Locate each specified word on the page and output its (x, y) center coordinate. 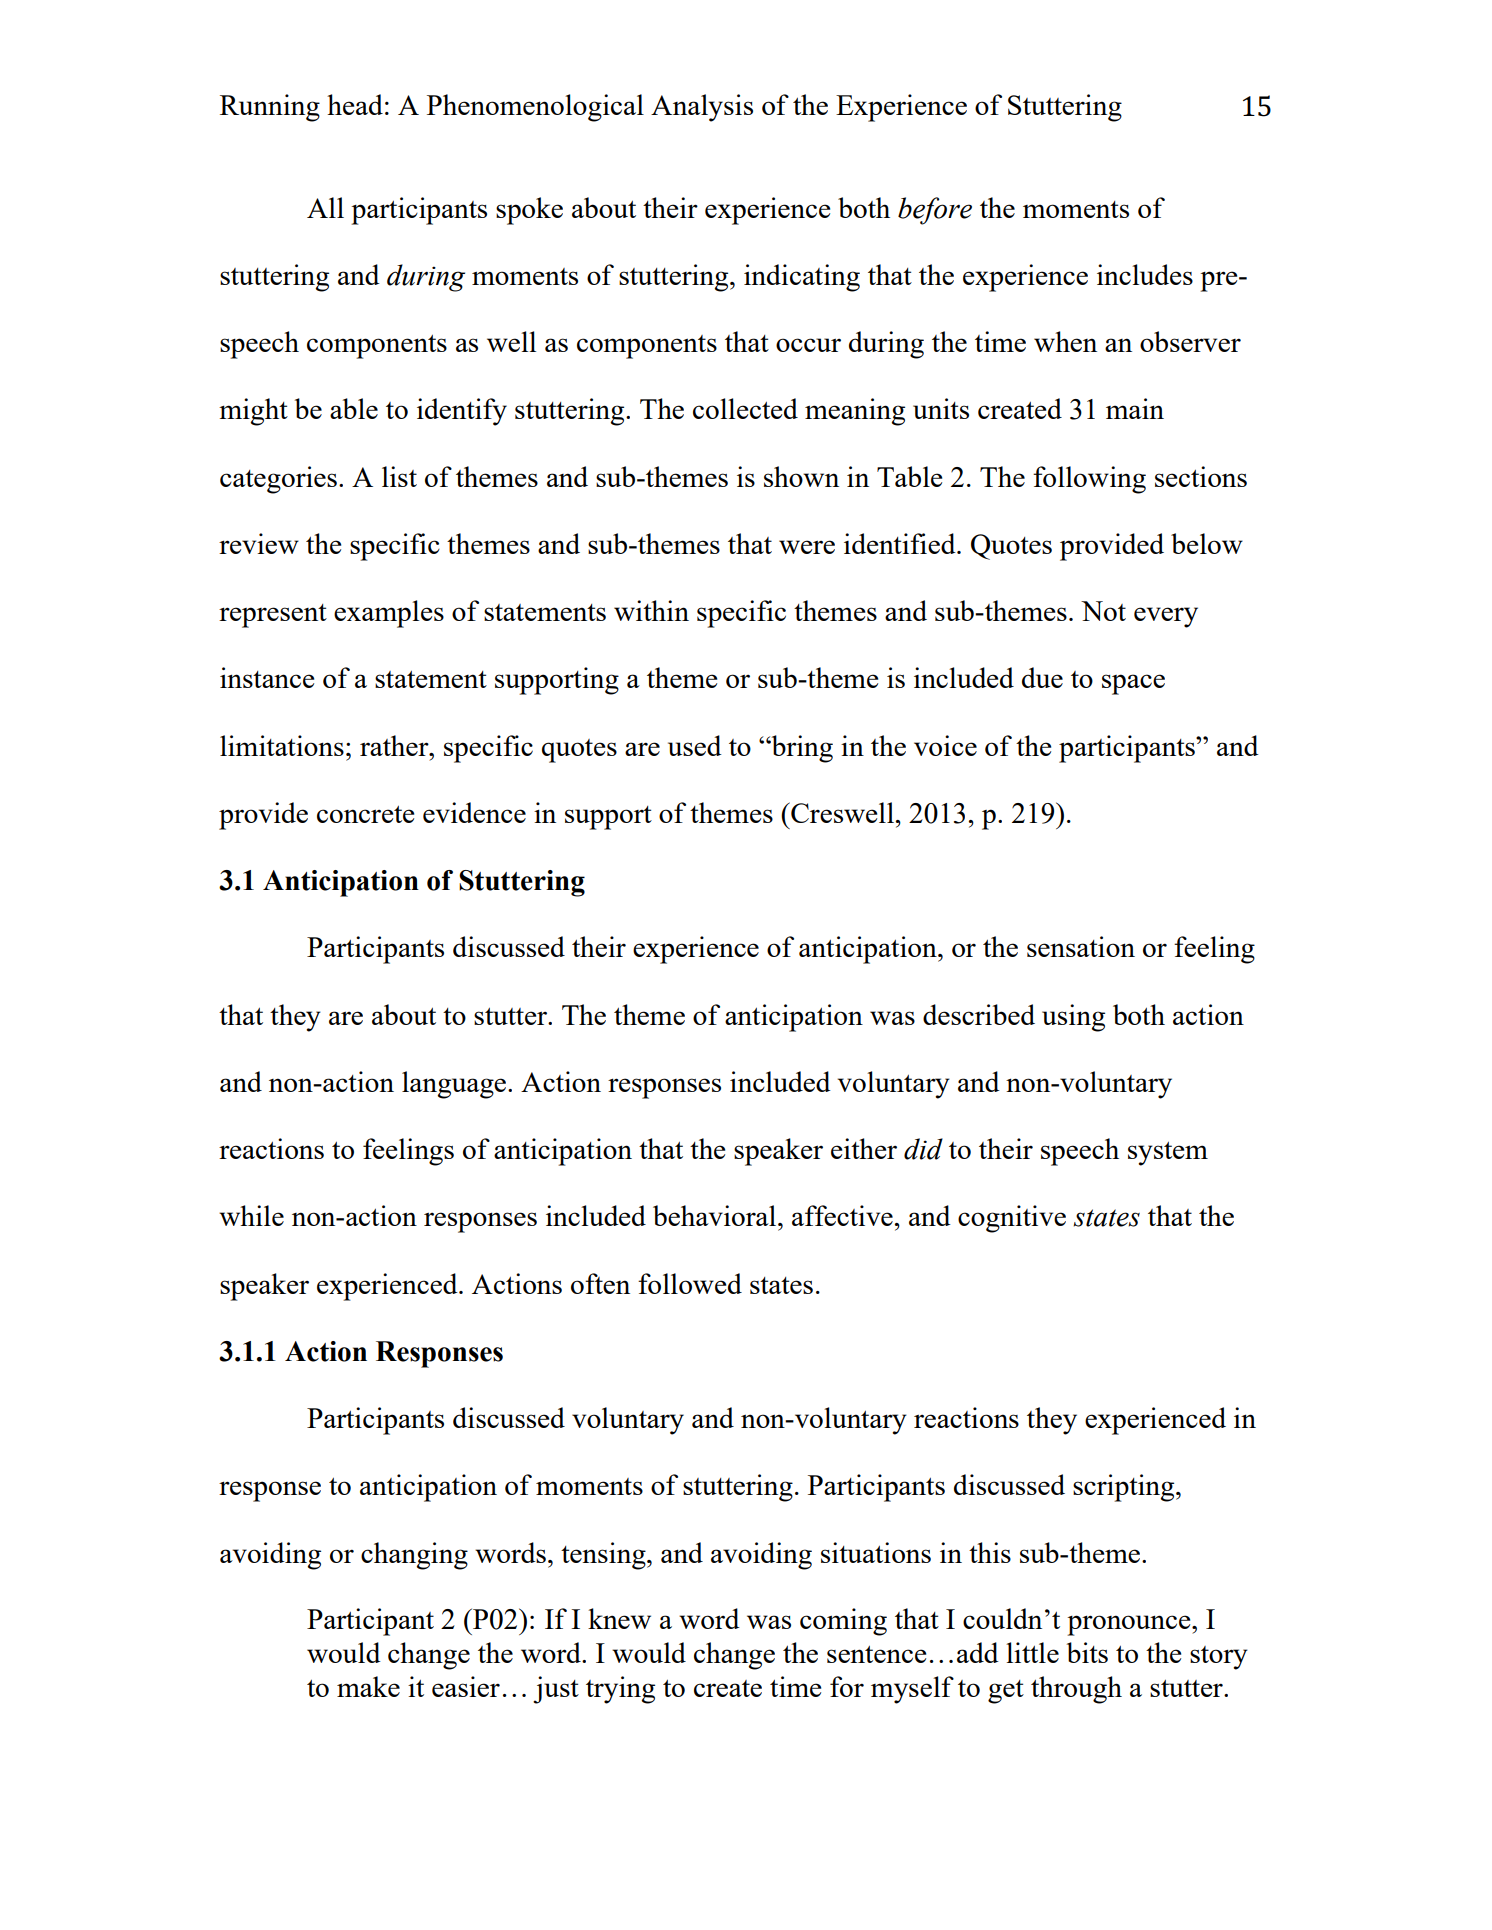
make (368, 1686)
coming (843, 1622)
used (695, 745)
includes (1145, 274)
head (355, 104)
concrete (365, 814)
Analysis (702, 108)
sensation (1081, 946)
